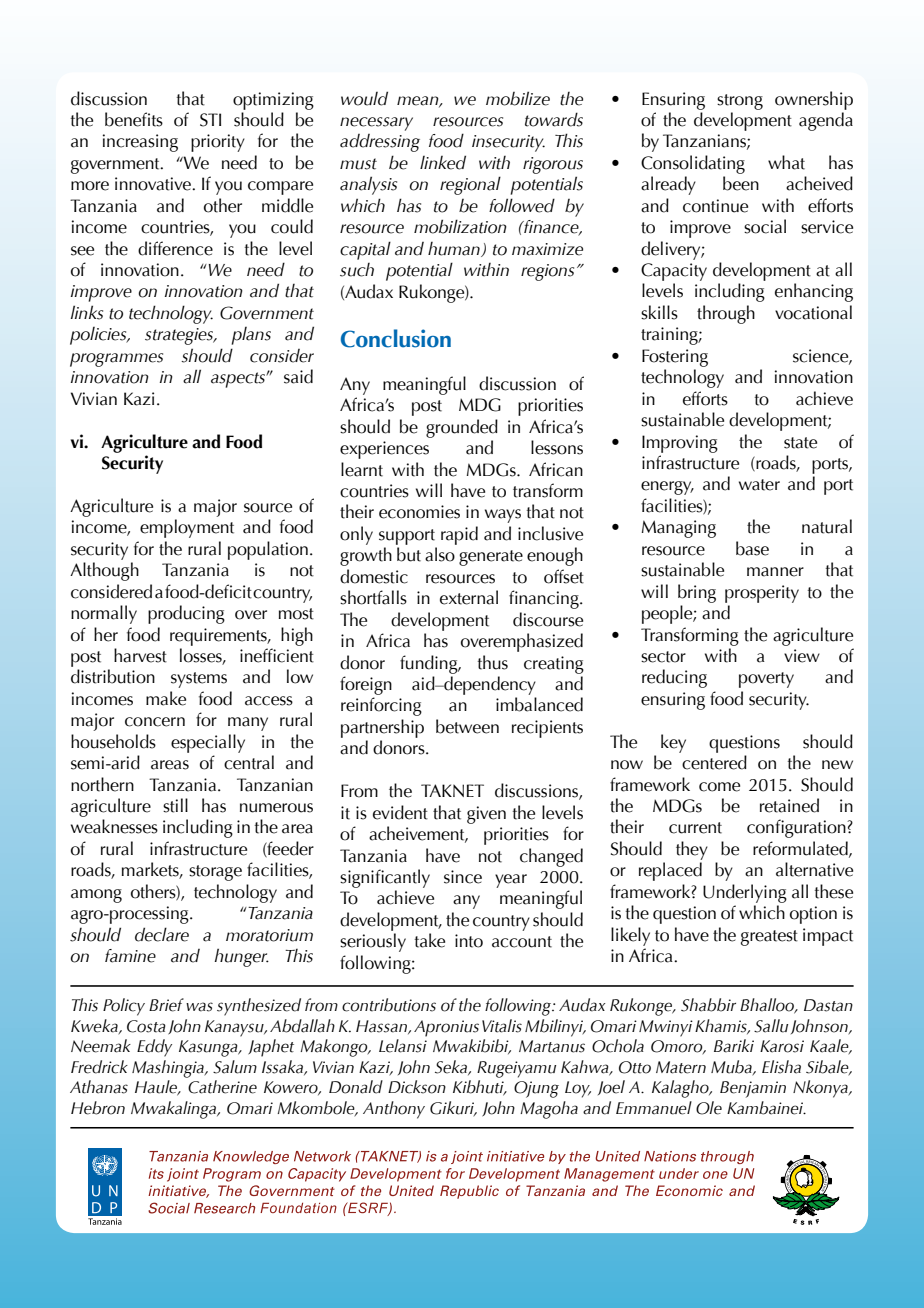 The image size is (924, 1308). I want to click on producing, so click(186, 614).
